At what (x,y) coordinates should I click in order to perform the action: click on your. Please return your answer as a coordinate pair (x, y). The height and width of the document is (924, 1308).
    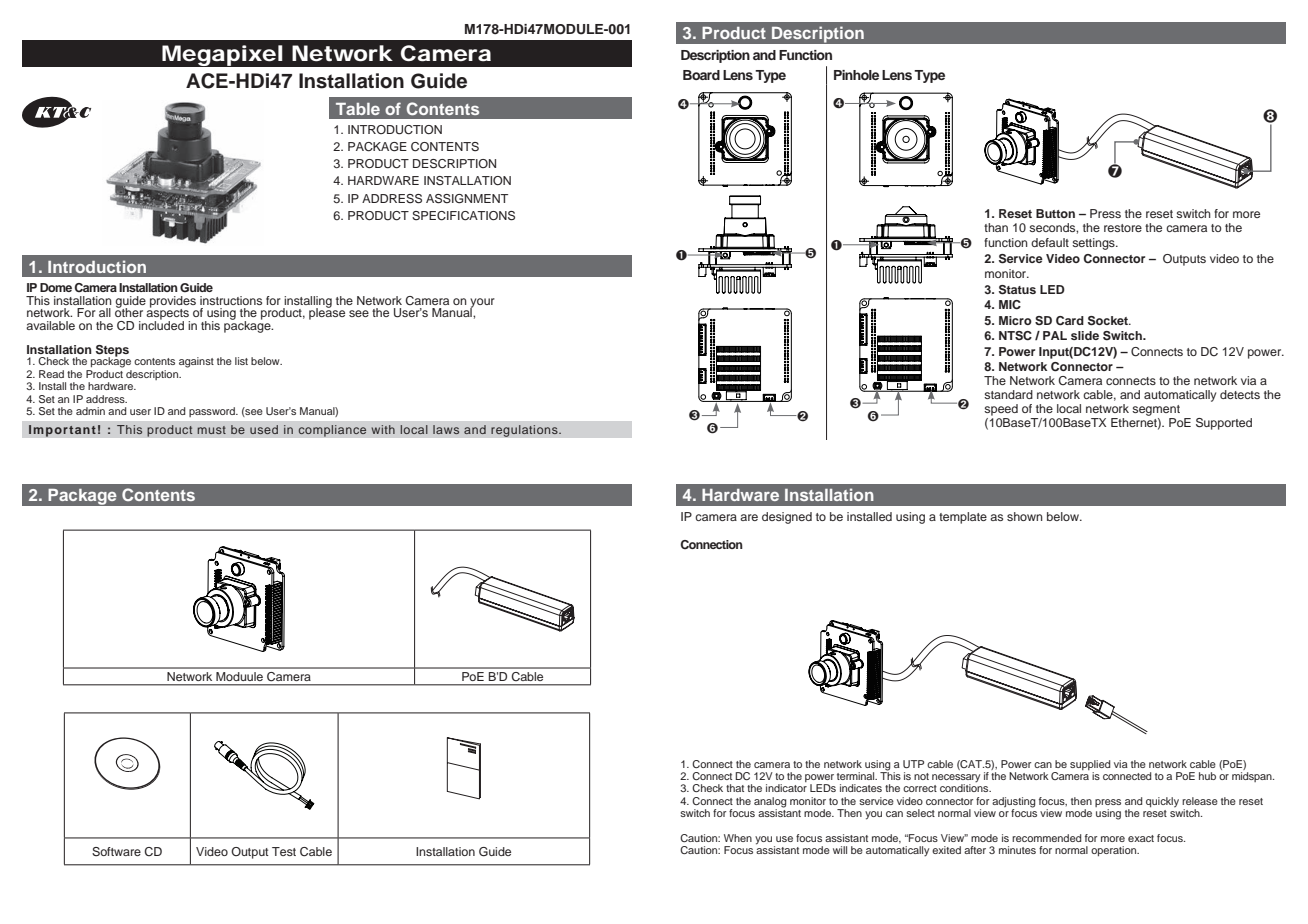
    Looking at the image, I should click on (482, 304).
